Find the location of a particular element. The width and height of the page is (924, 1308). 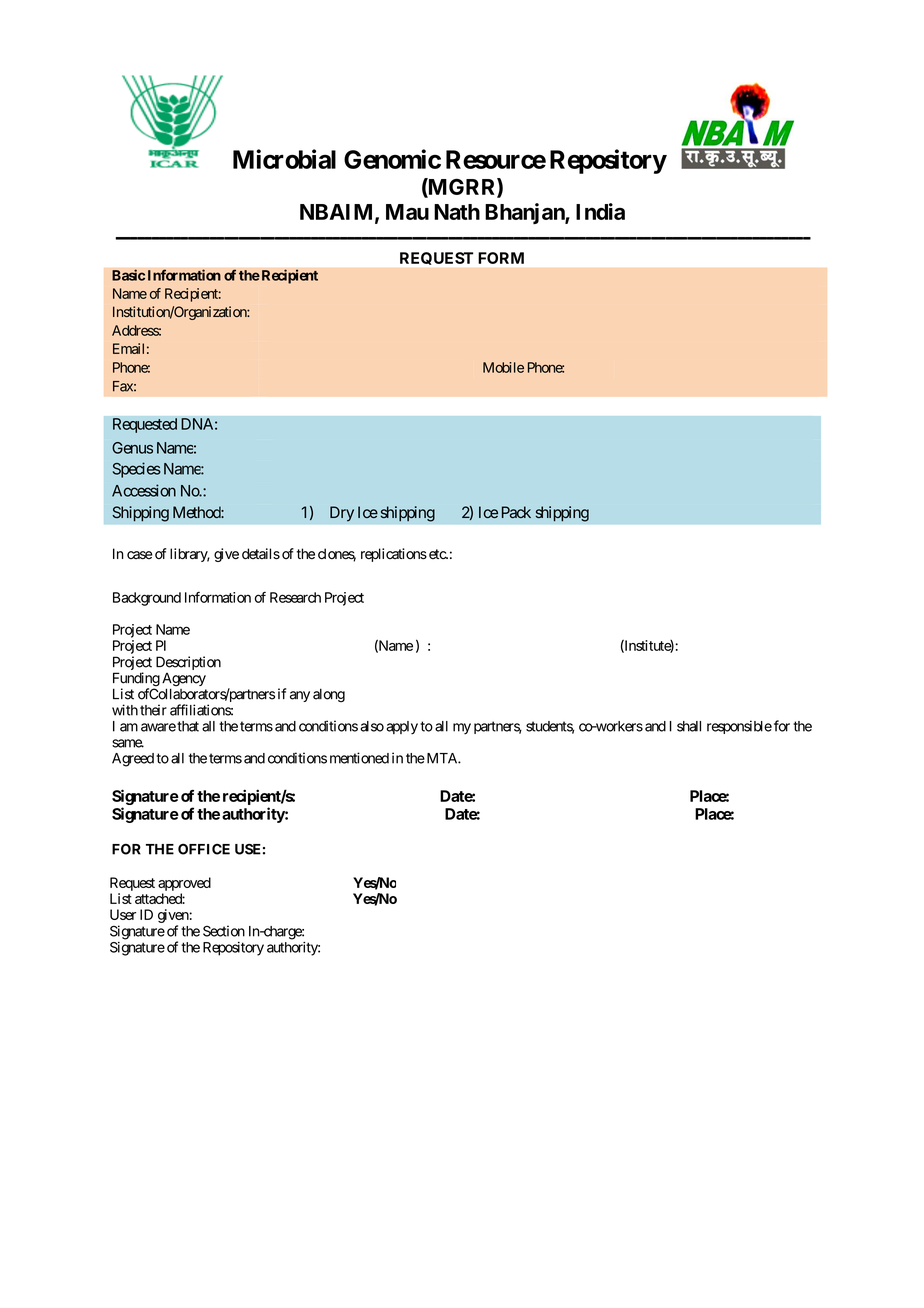

Mau is located at coordinates (407, 212).
